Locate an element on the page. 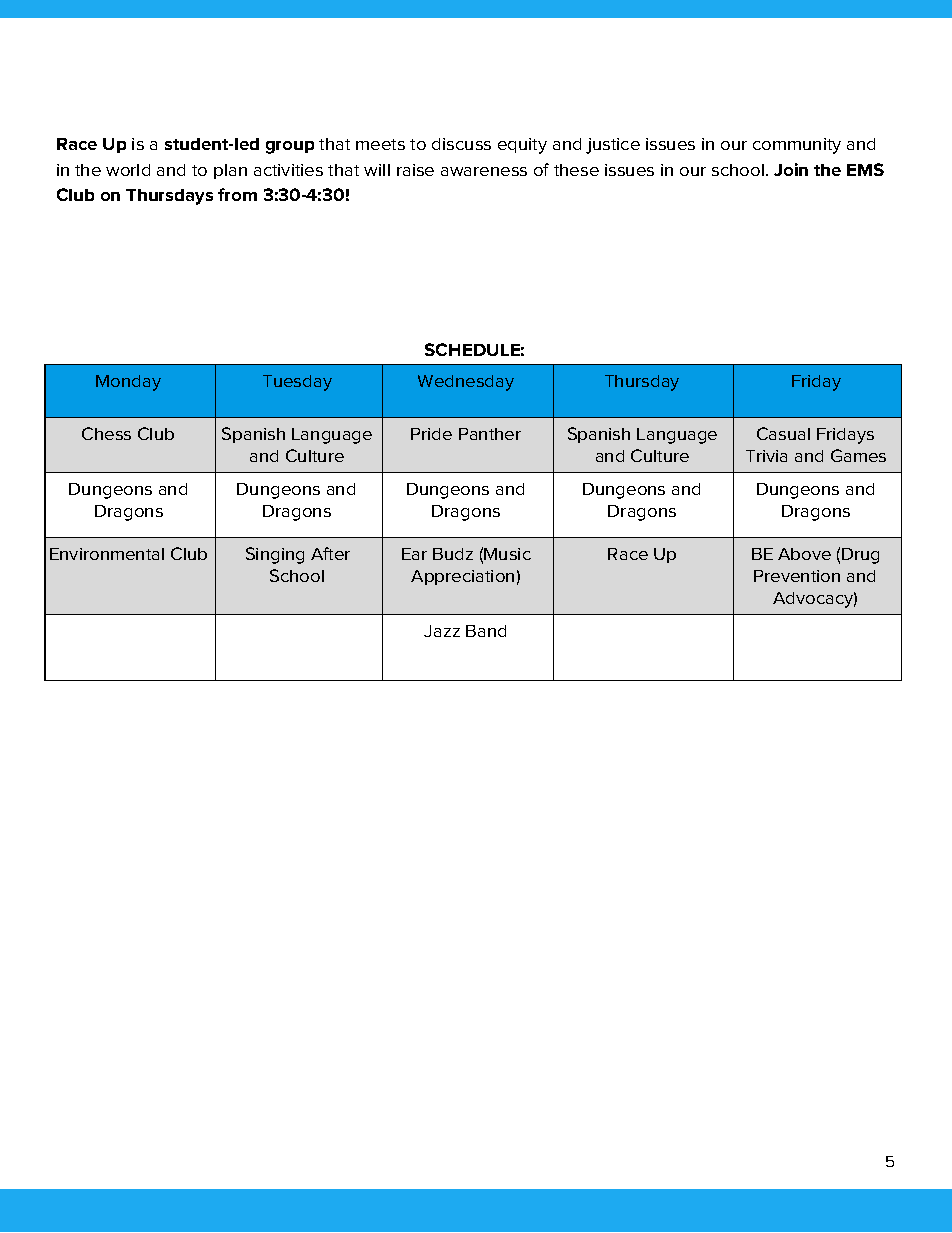  Wednesday is located at coordinates (466, 383).
